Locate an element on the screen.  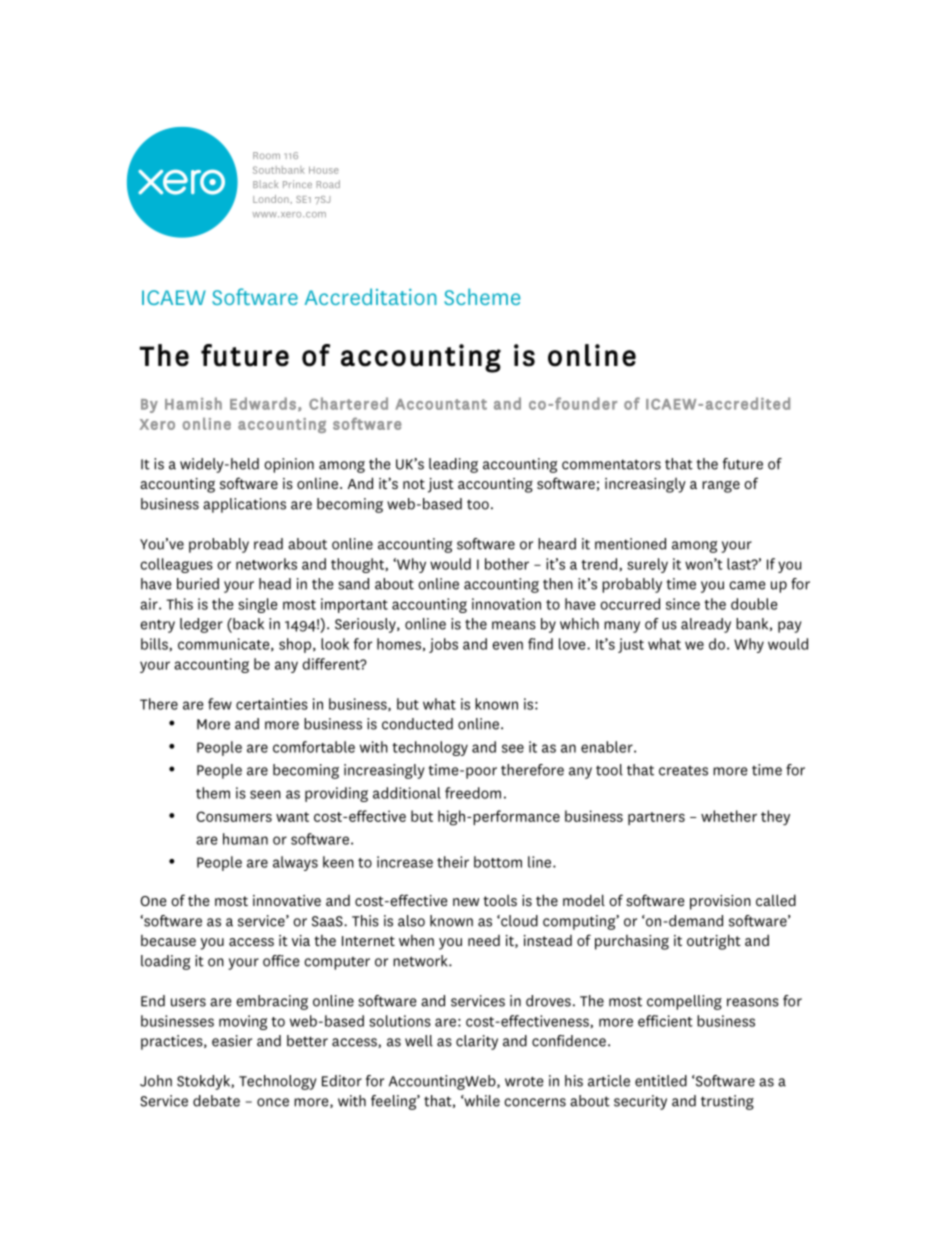
debate is located at coordinates (216, 1101).
